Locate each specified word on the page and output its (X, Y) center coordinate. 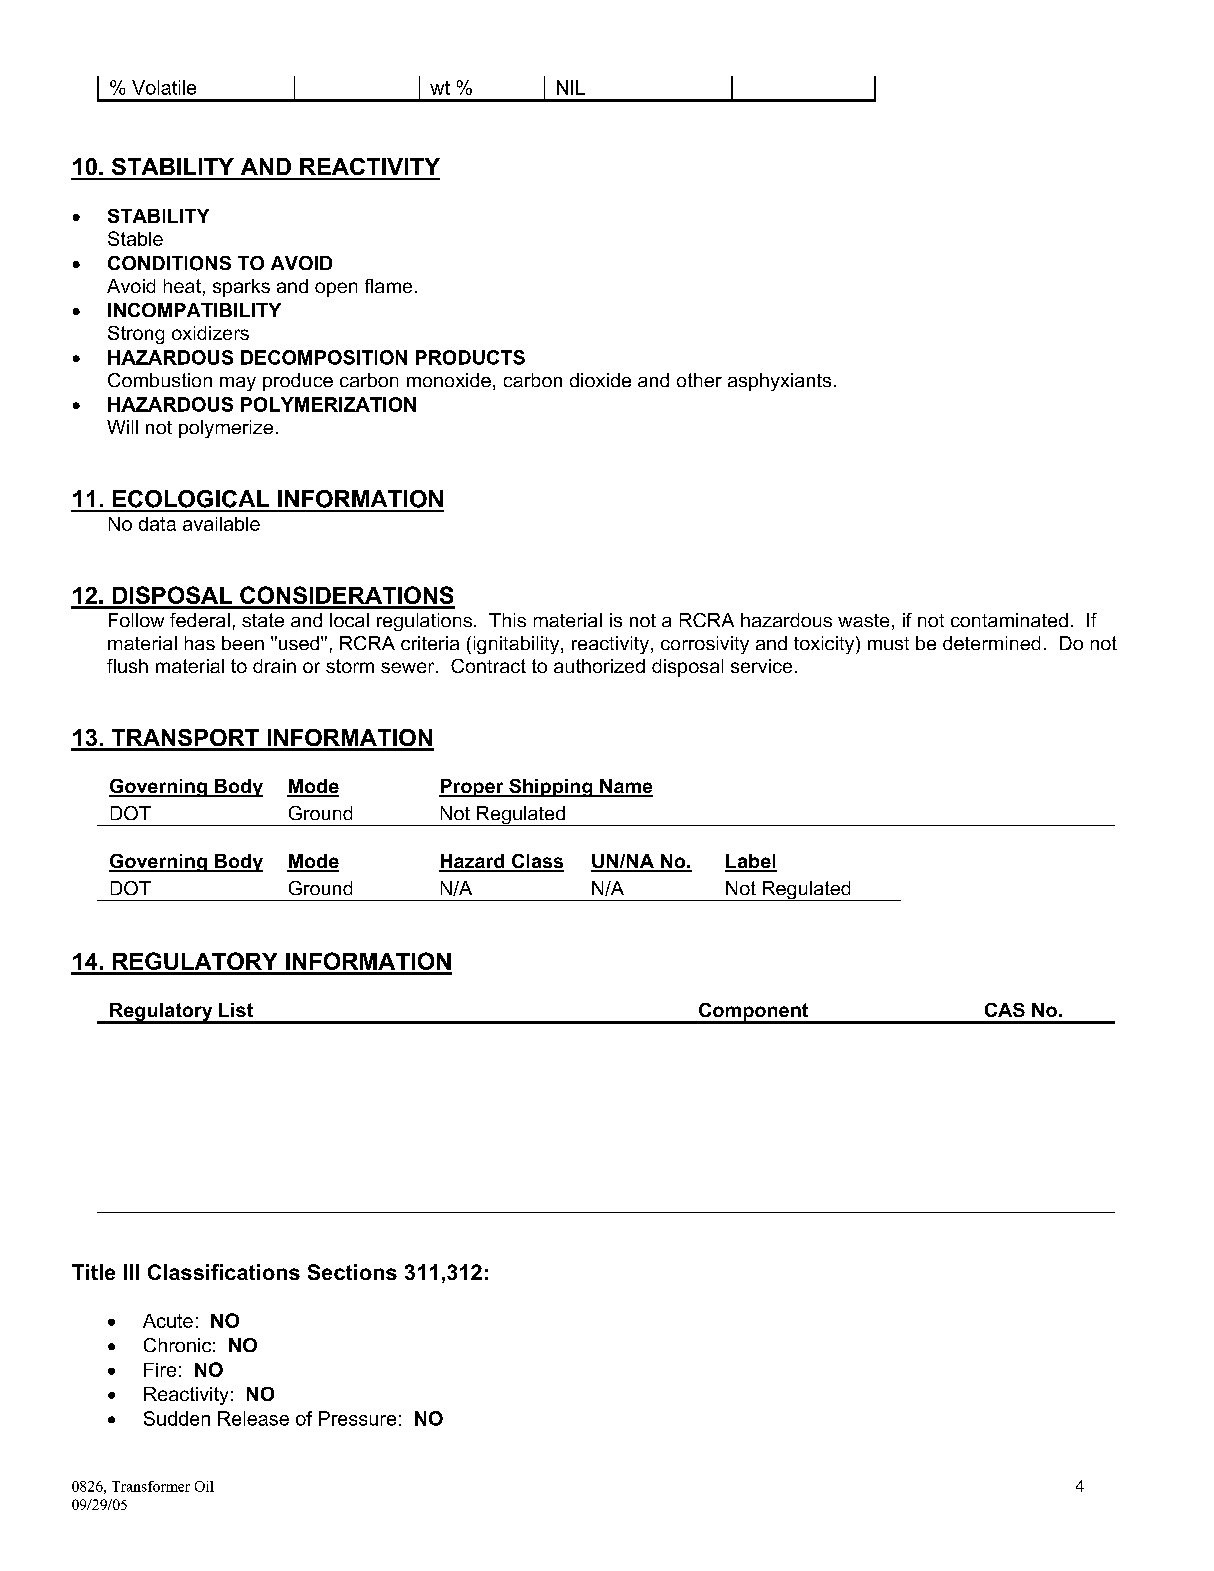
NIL (571, 87)
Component (753, 1013)
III (131, 1272)
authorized (599, 666)
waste (863, 620)
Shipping (551, 788)
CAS (1005, 1010)
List (236, 1010)
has (200, 643)
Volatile (164, 87)
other (699, 380)
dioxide (600, 380)
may (238, 384)
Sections (352, 1272)
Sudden (177, 1418)
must (888, 643)
